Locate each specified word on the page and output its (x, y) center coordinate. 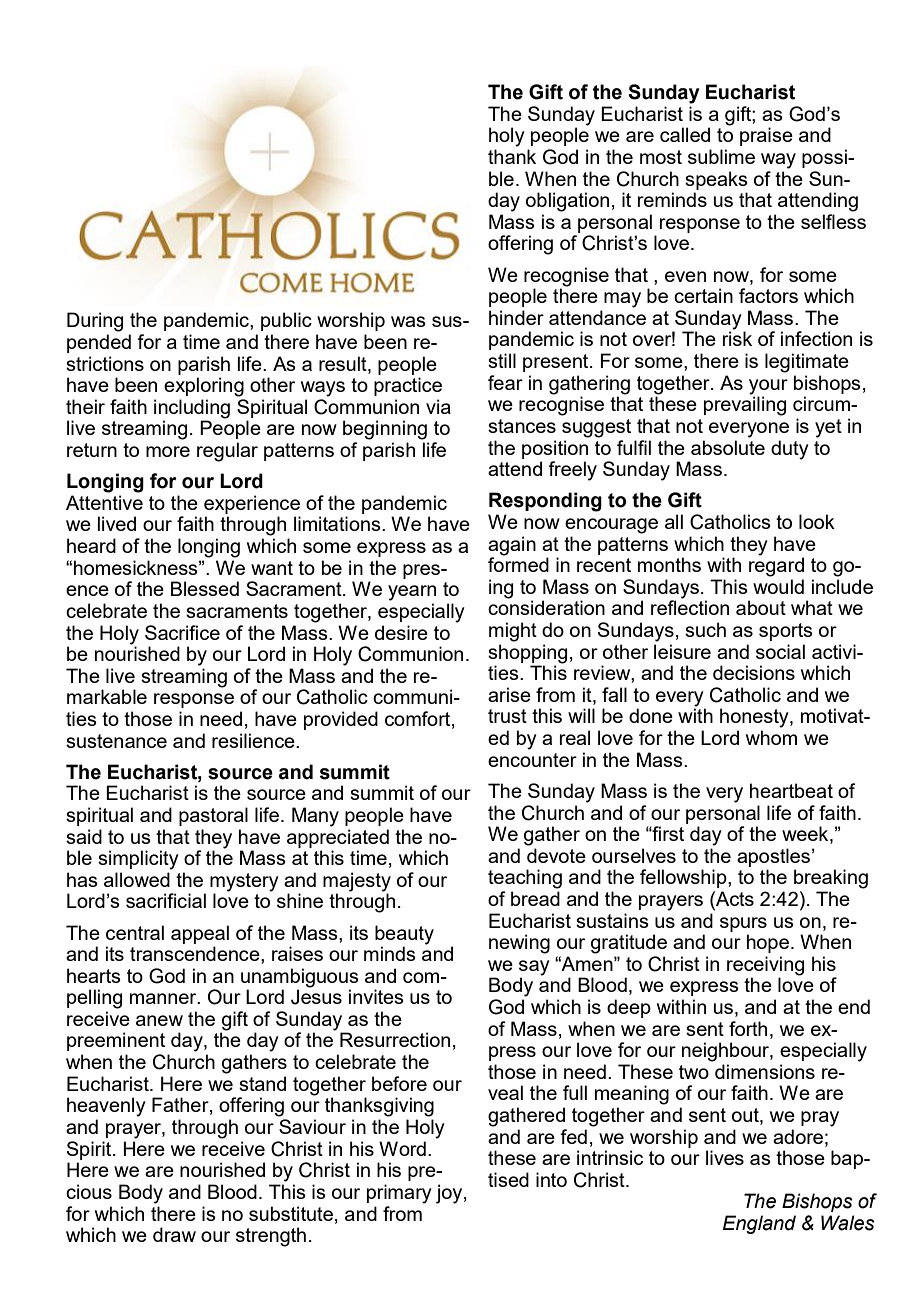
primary (399, 1194)
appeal (200, 934)
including (192, 409)
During (95, 322)
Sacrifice (182, 632)
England (759, 1224)
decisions (754, 672)
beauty (404, 935)
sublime (721, 156)
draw (174, 1234)
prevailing (745, 405)
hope (768, 943)
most (661, 157)
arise (509, 694)
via (438, 406)
